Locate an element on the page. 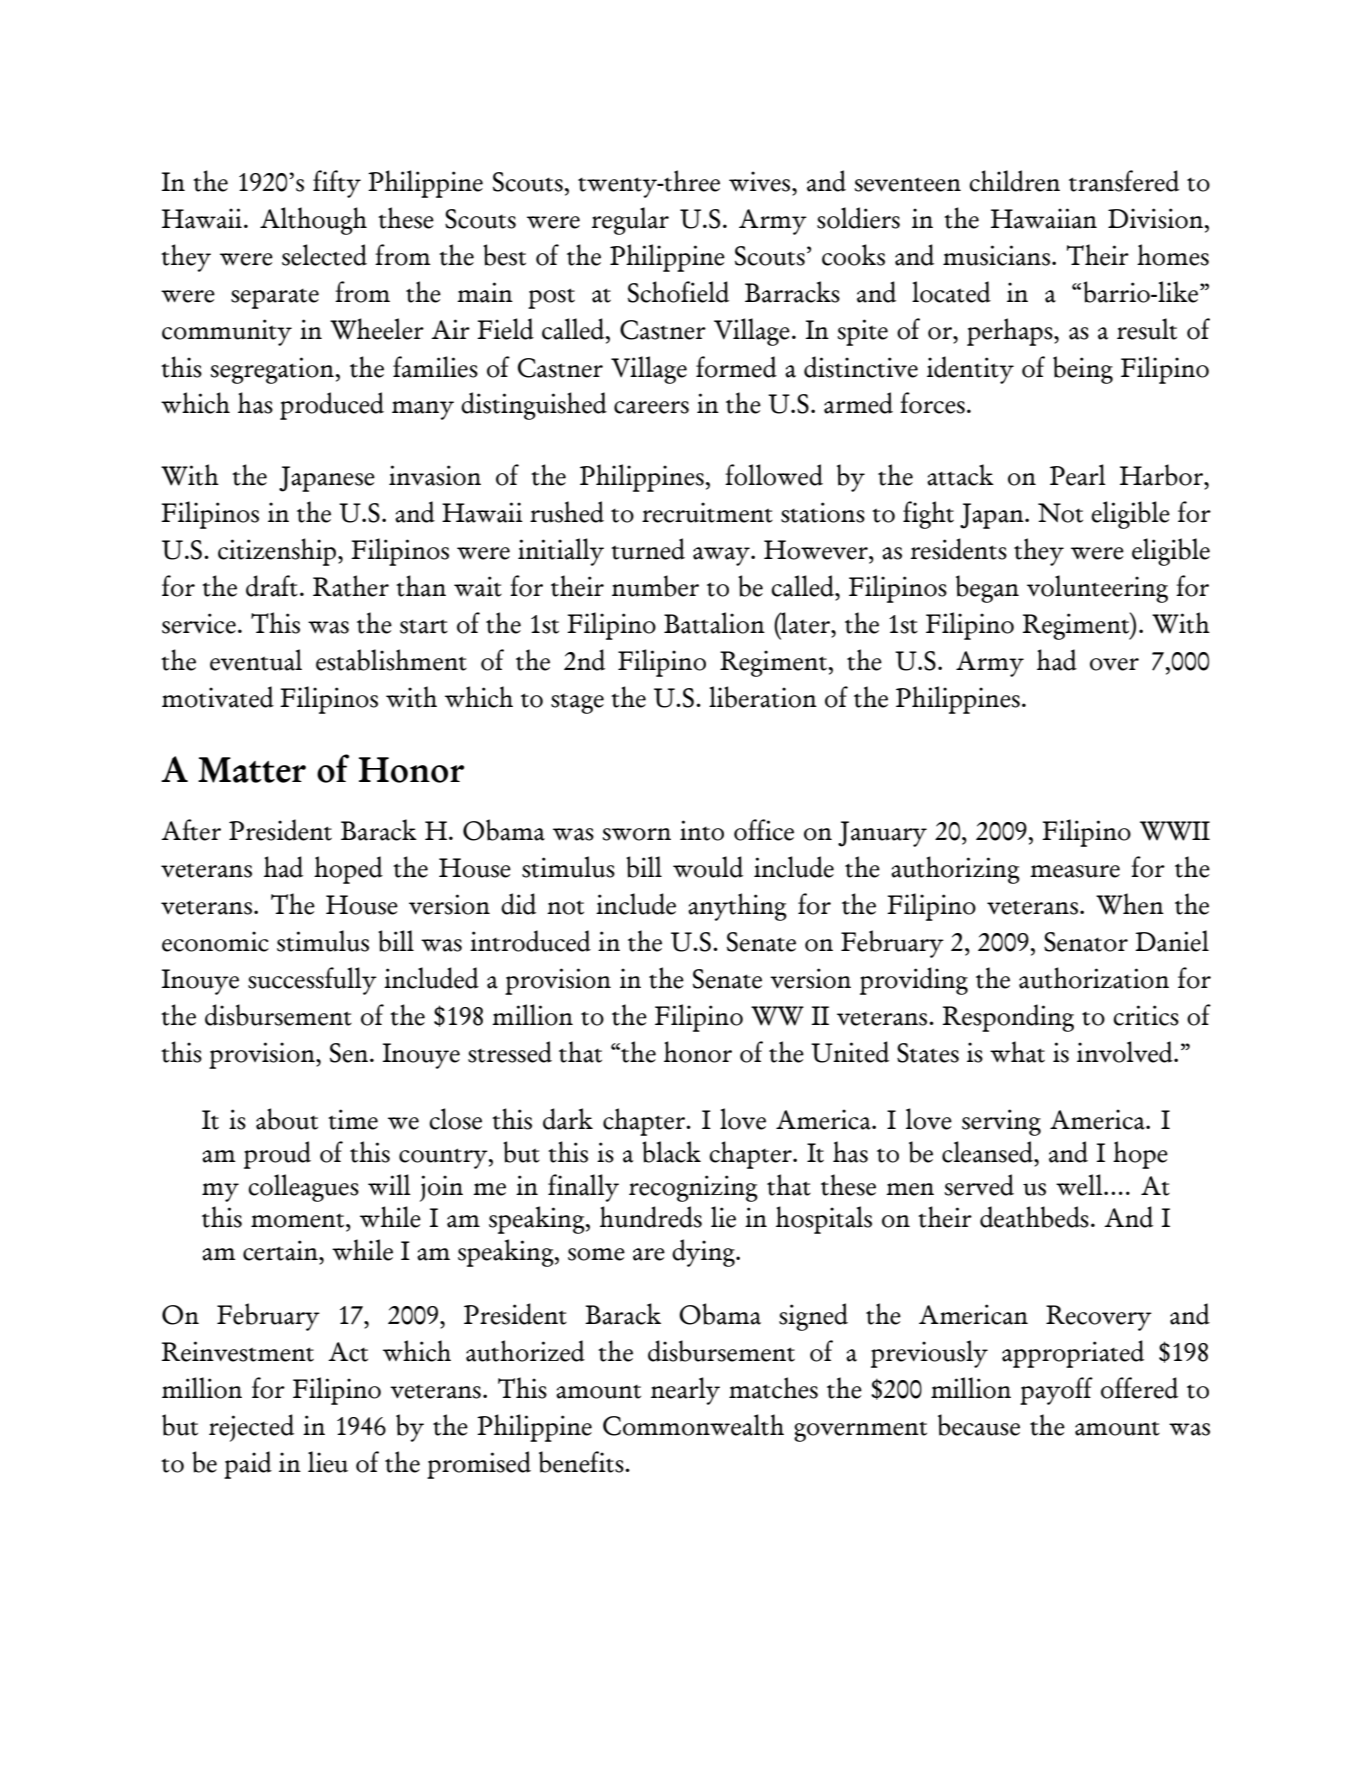 Image resolution: width=1372 pixels, height=1775 pixels. recruitment is located at coordinates (707, 512).
